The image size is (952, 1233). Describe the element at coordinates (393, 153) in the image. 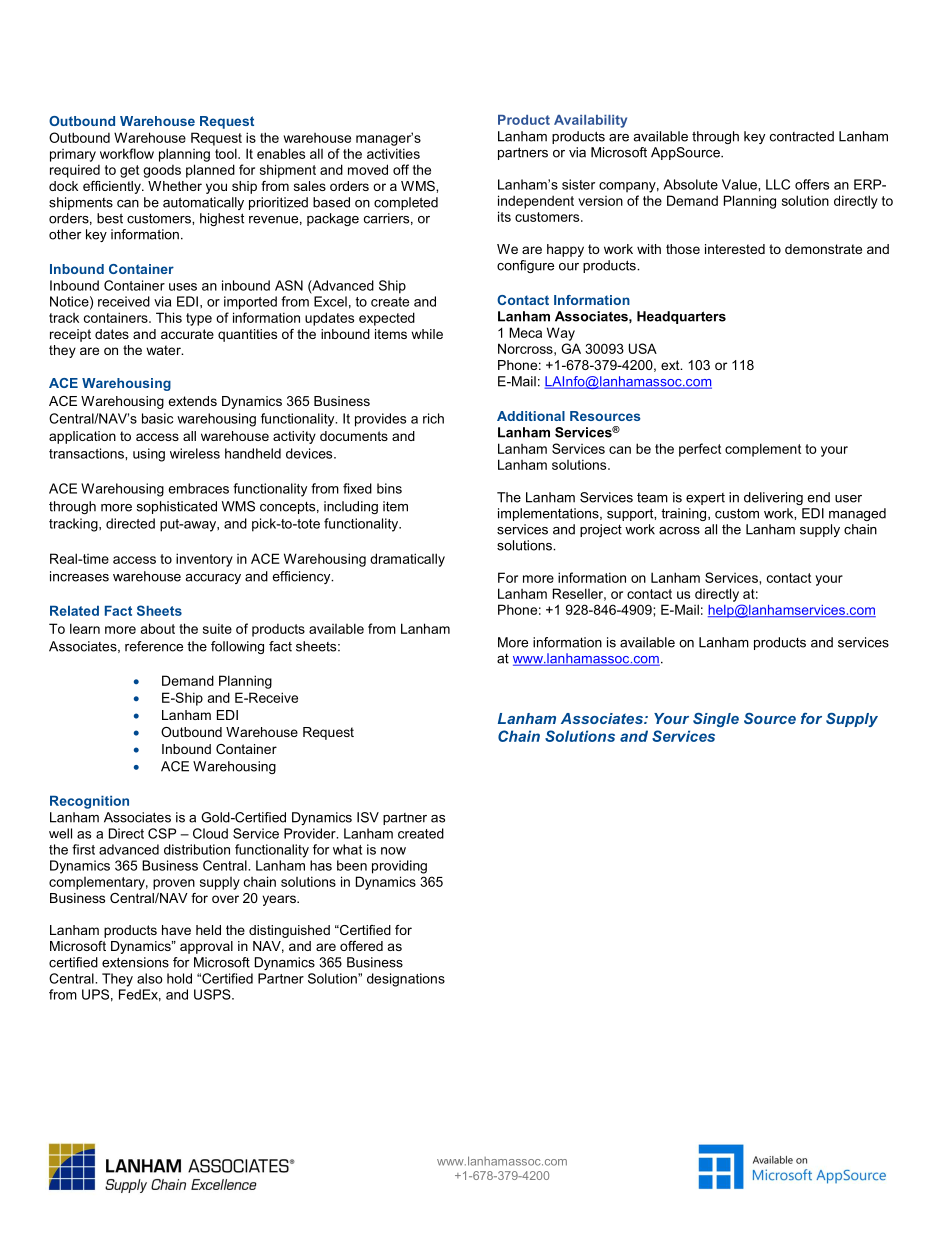

I see `activities` at that location.
